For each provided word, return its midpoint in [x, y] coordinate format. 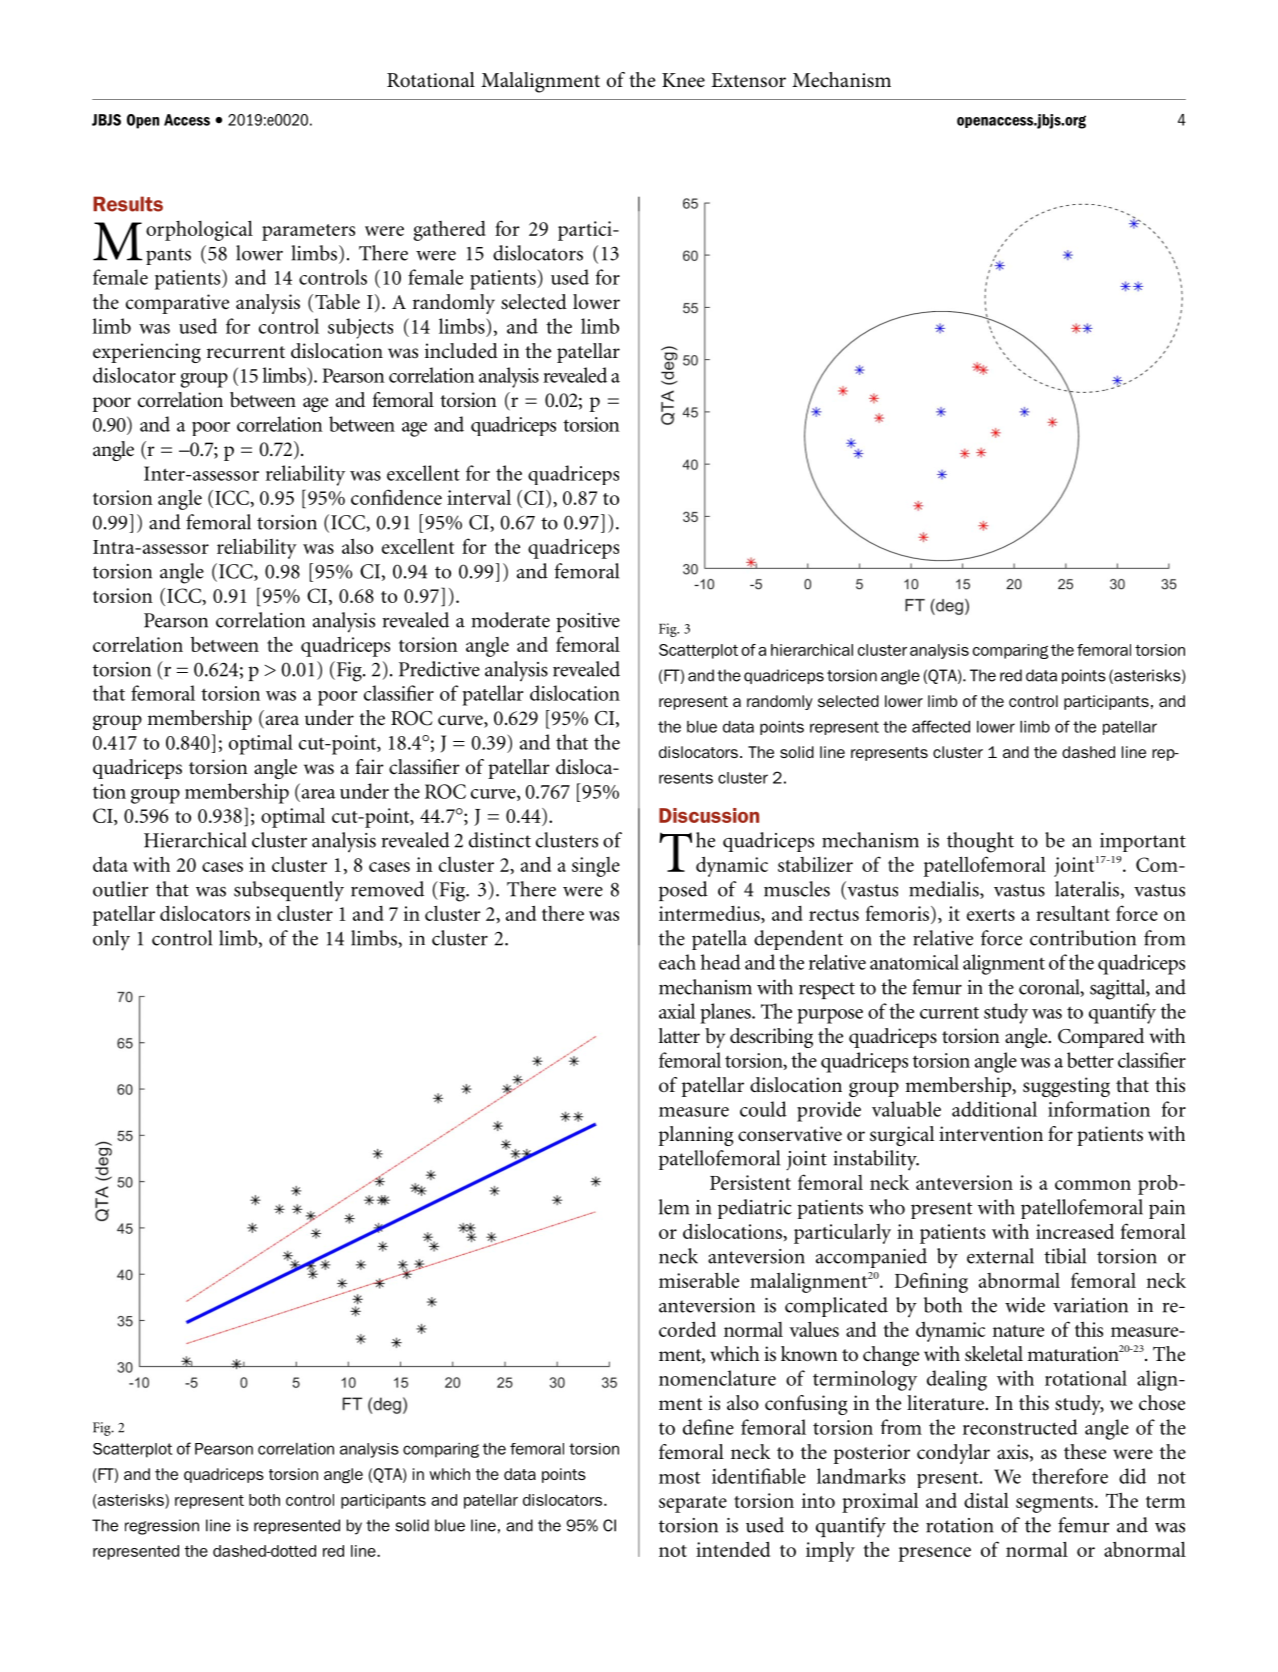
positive [588, 622]
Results [128, 204]
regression [162, 1527]
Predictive [439, 669]
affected [941, 726]
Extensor [748, 80]
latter [679, 1035]
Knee [683, 80]
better [1090, 1060]
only [111, 940]
